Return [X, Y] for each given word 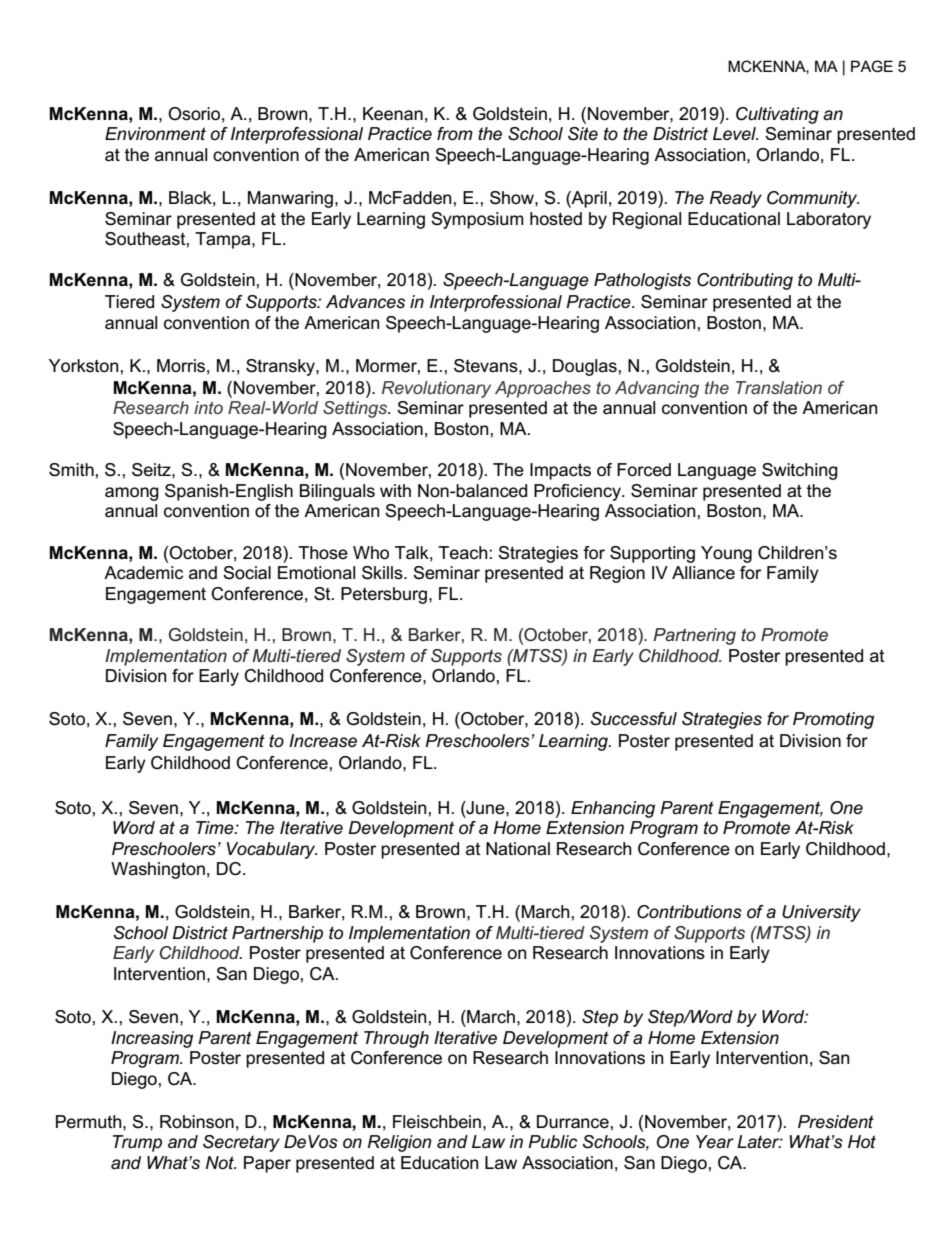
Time [216, 827]
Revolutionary [436, 389]
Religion [400, 1143]
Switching [800, 471]
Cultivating [777, 115]
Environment [155, 133]
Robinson [197, 1122]
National [518, 849]
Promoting [833, 720]
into [208, 407]
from [455, 133]
